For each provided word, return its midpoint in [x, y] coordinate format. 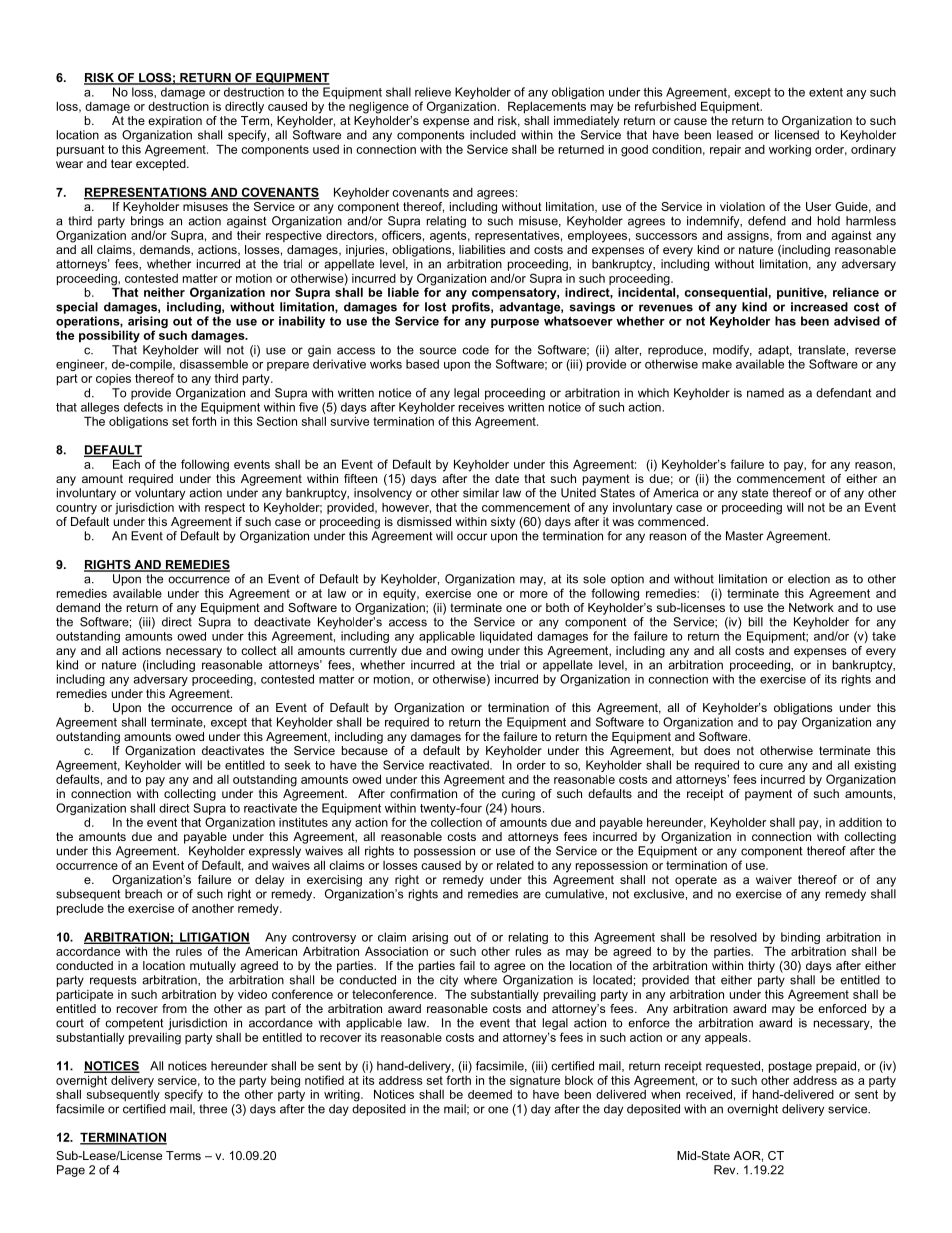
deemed [490, 1094]
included [493, 135]
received [709, 1094]
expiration [175, 122]
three [213, 1109]
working [790, 151]
